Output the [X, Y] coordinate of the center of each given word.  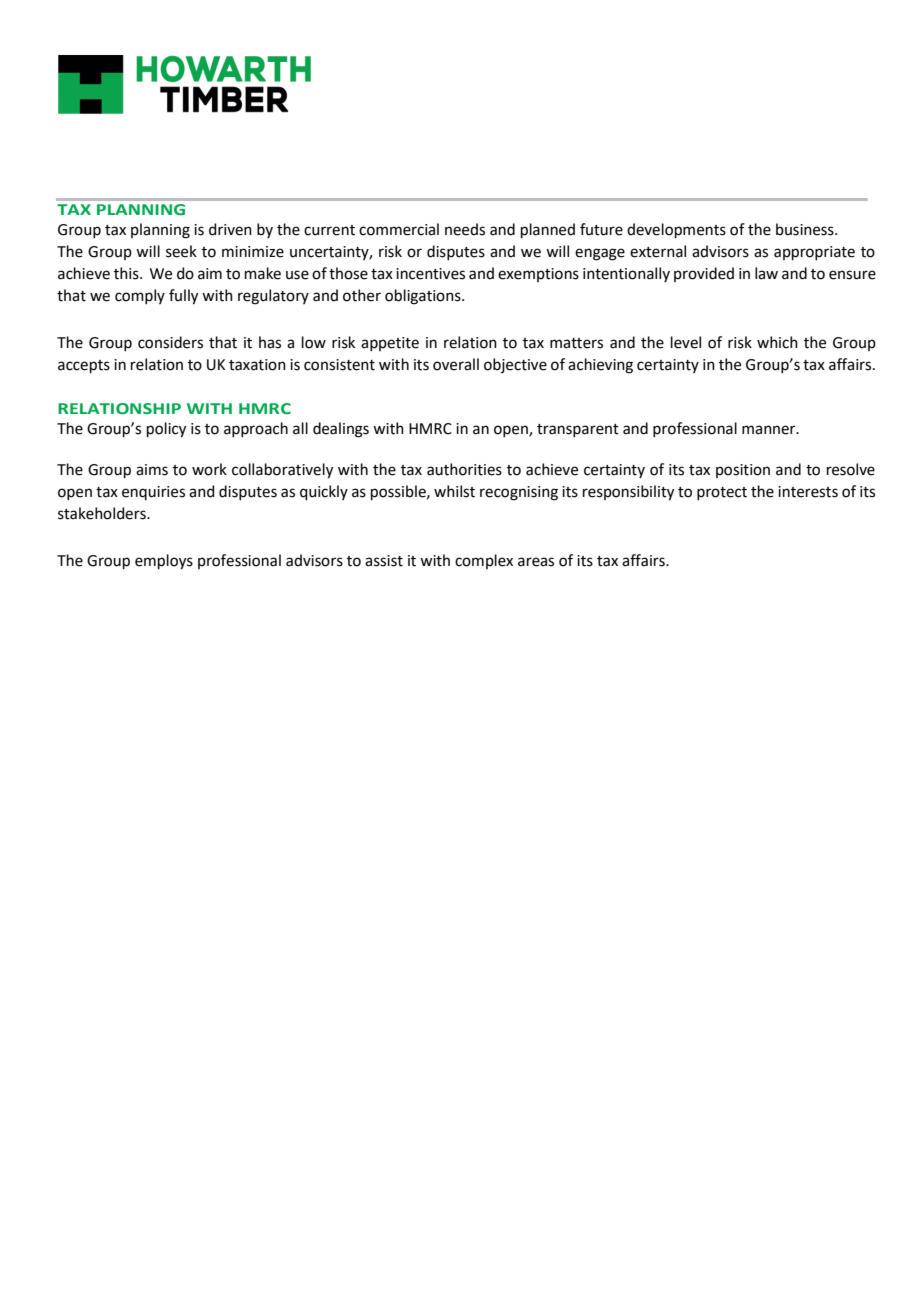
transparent [578, 430]
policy [166, 430]
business [806, 229]
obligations [424, 297]
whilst [454, 491]
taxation [257, 365]
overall [456, 364]
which [777, 342]
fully [183, 297]
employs [164, 562]
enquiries [153, 493]
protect [722, 493]
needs [465, 229]
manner [770, 430]
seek [181, 251]
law [766, 273]
